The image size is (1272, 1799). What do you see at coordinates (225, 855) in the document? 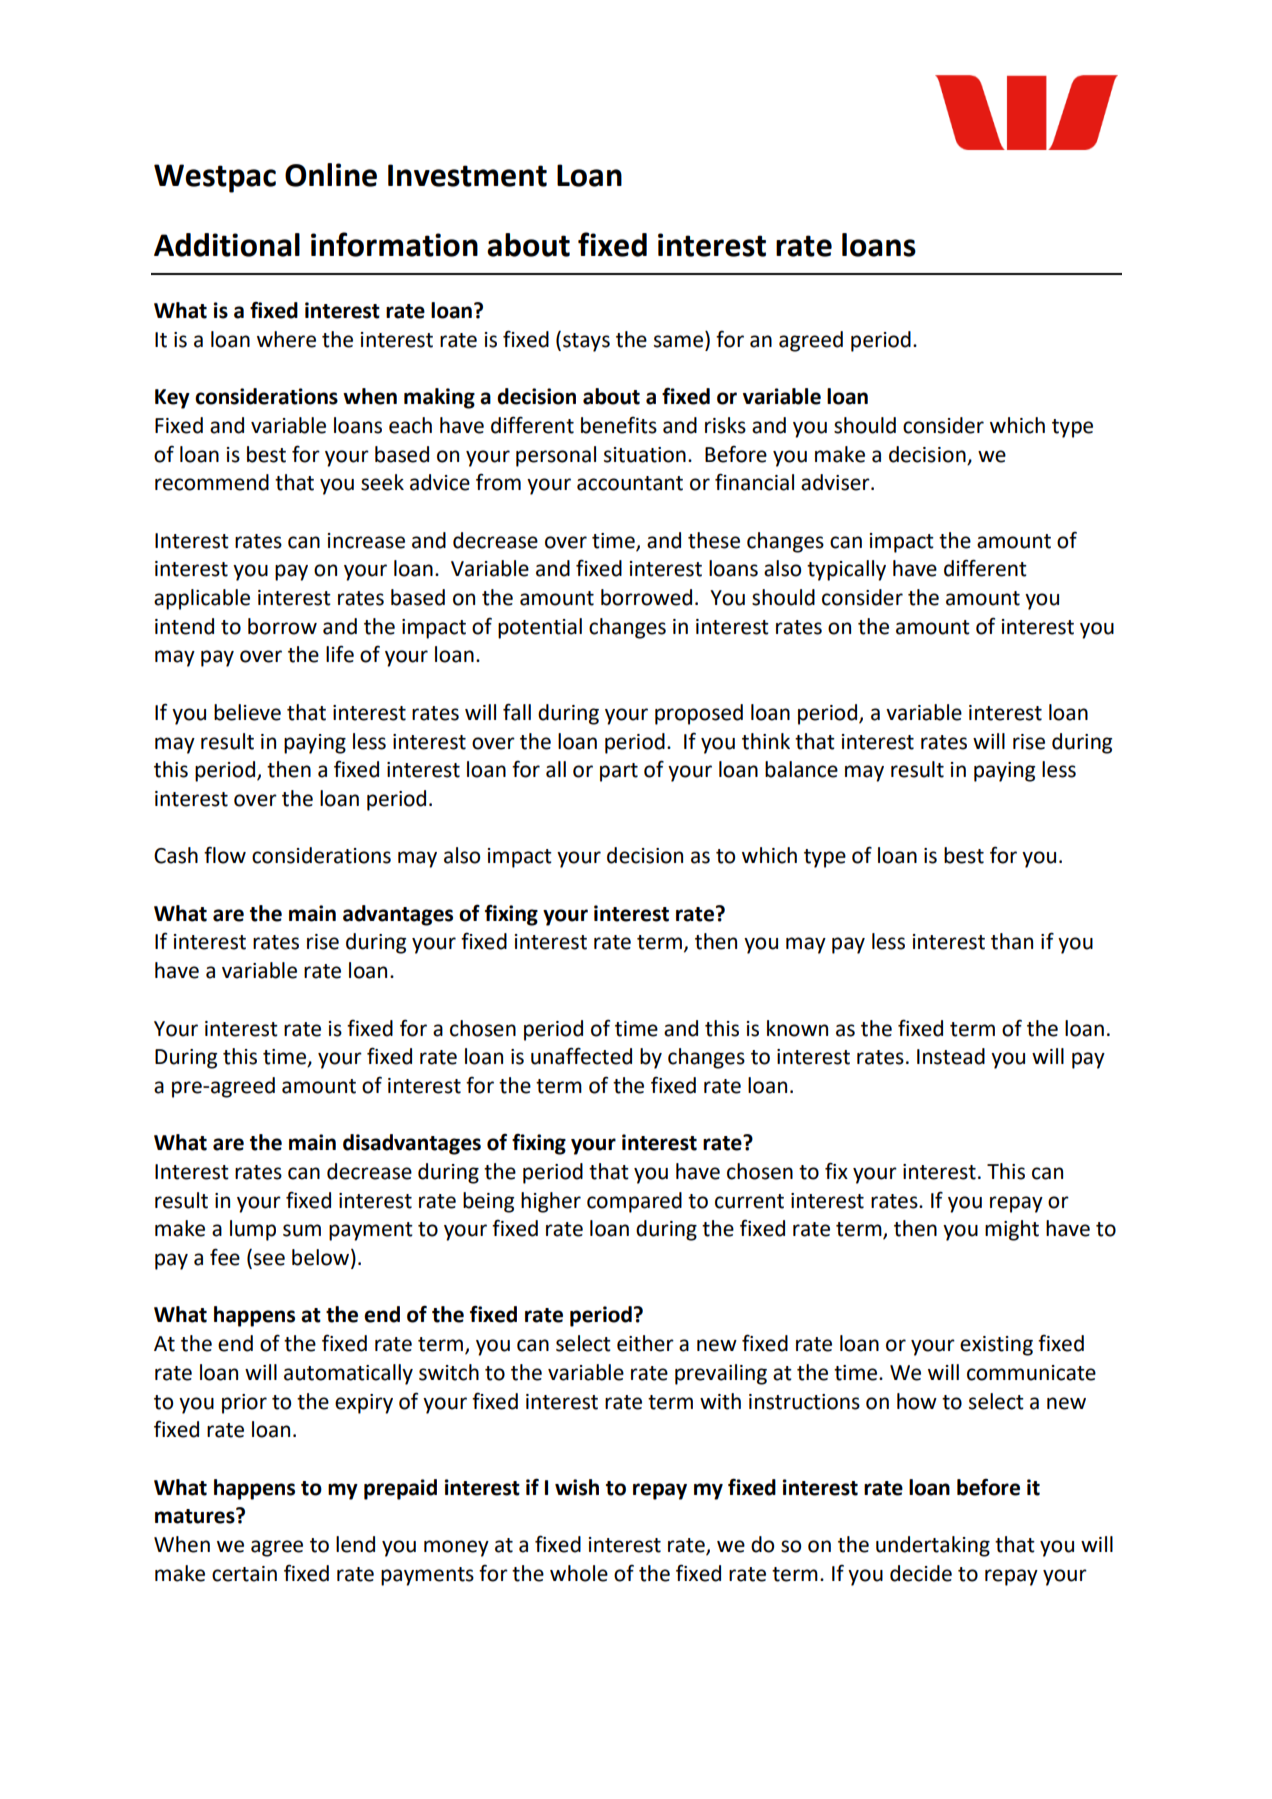
I see `flow` at bounding box center [225, 855].
